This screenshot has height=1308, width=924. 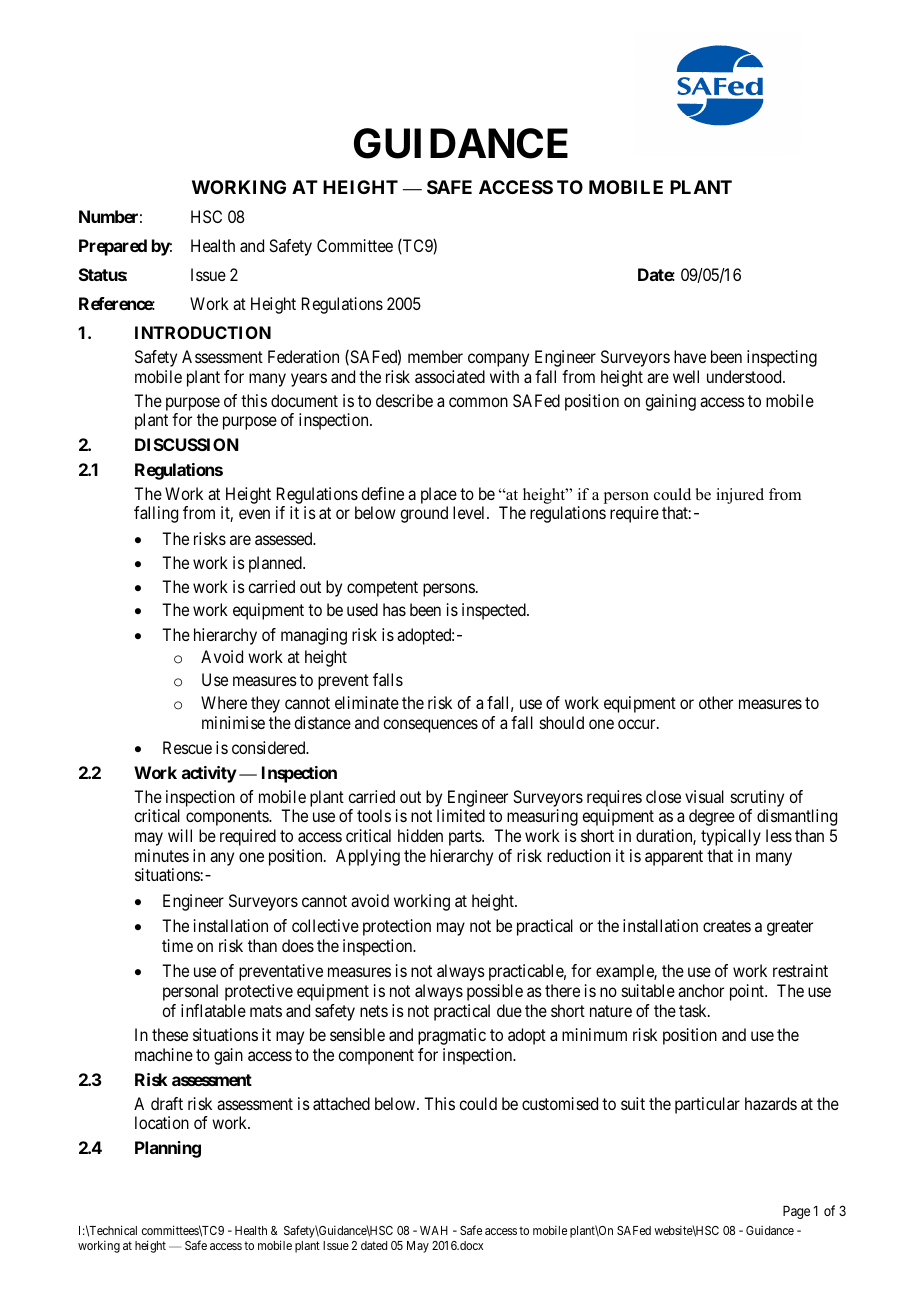 I want to click on INTRODUCTION, so click(x=203, y=332).
